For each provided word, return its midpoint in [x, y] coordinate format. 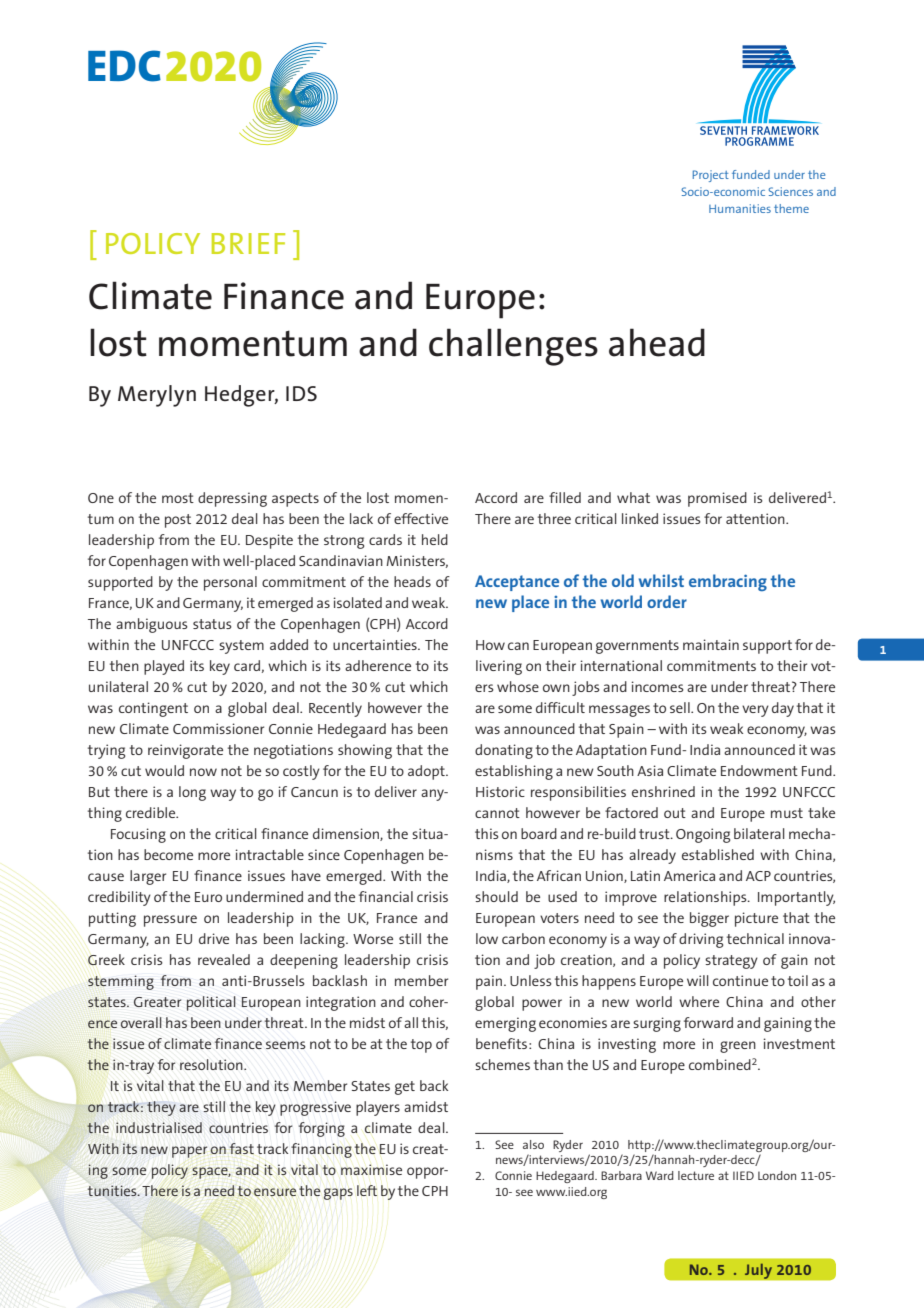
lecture [696, 1175]
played [164, 667]
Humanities [740, 208]
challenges [513, 347]
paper [189, 1152]
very [755, 711]
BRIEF [248, 243]
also [533, 1144]
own [556, 688]
